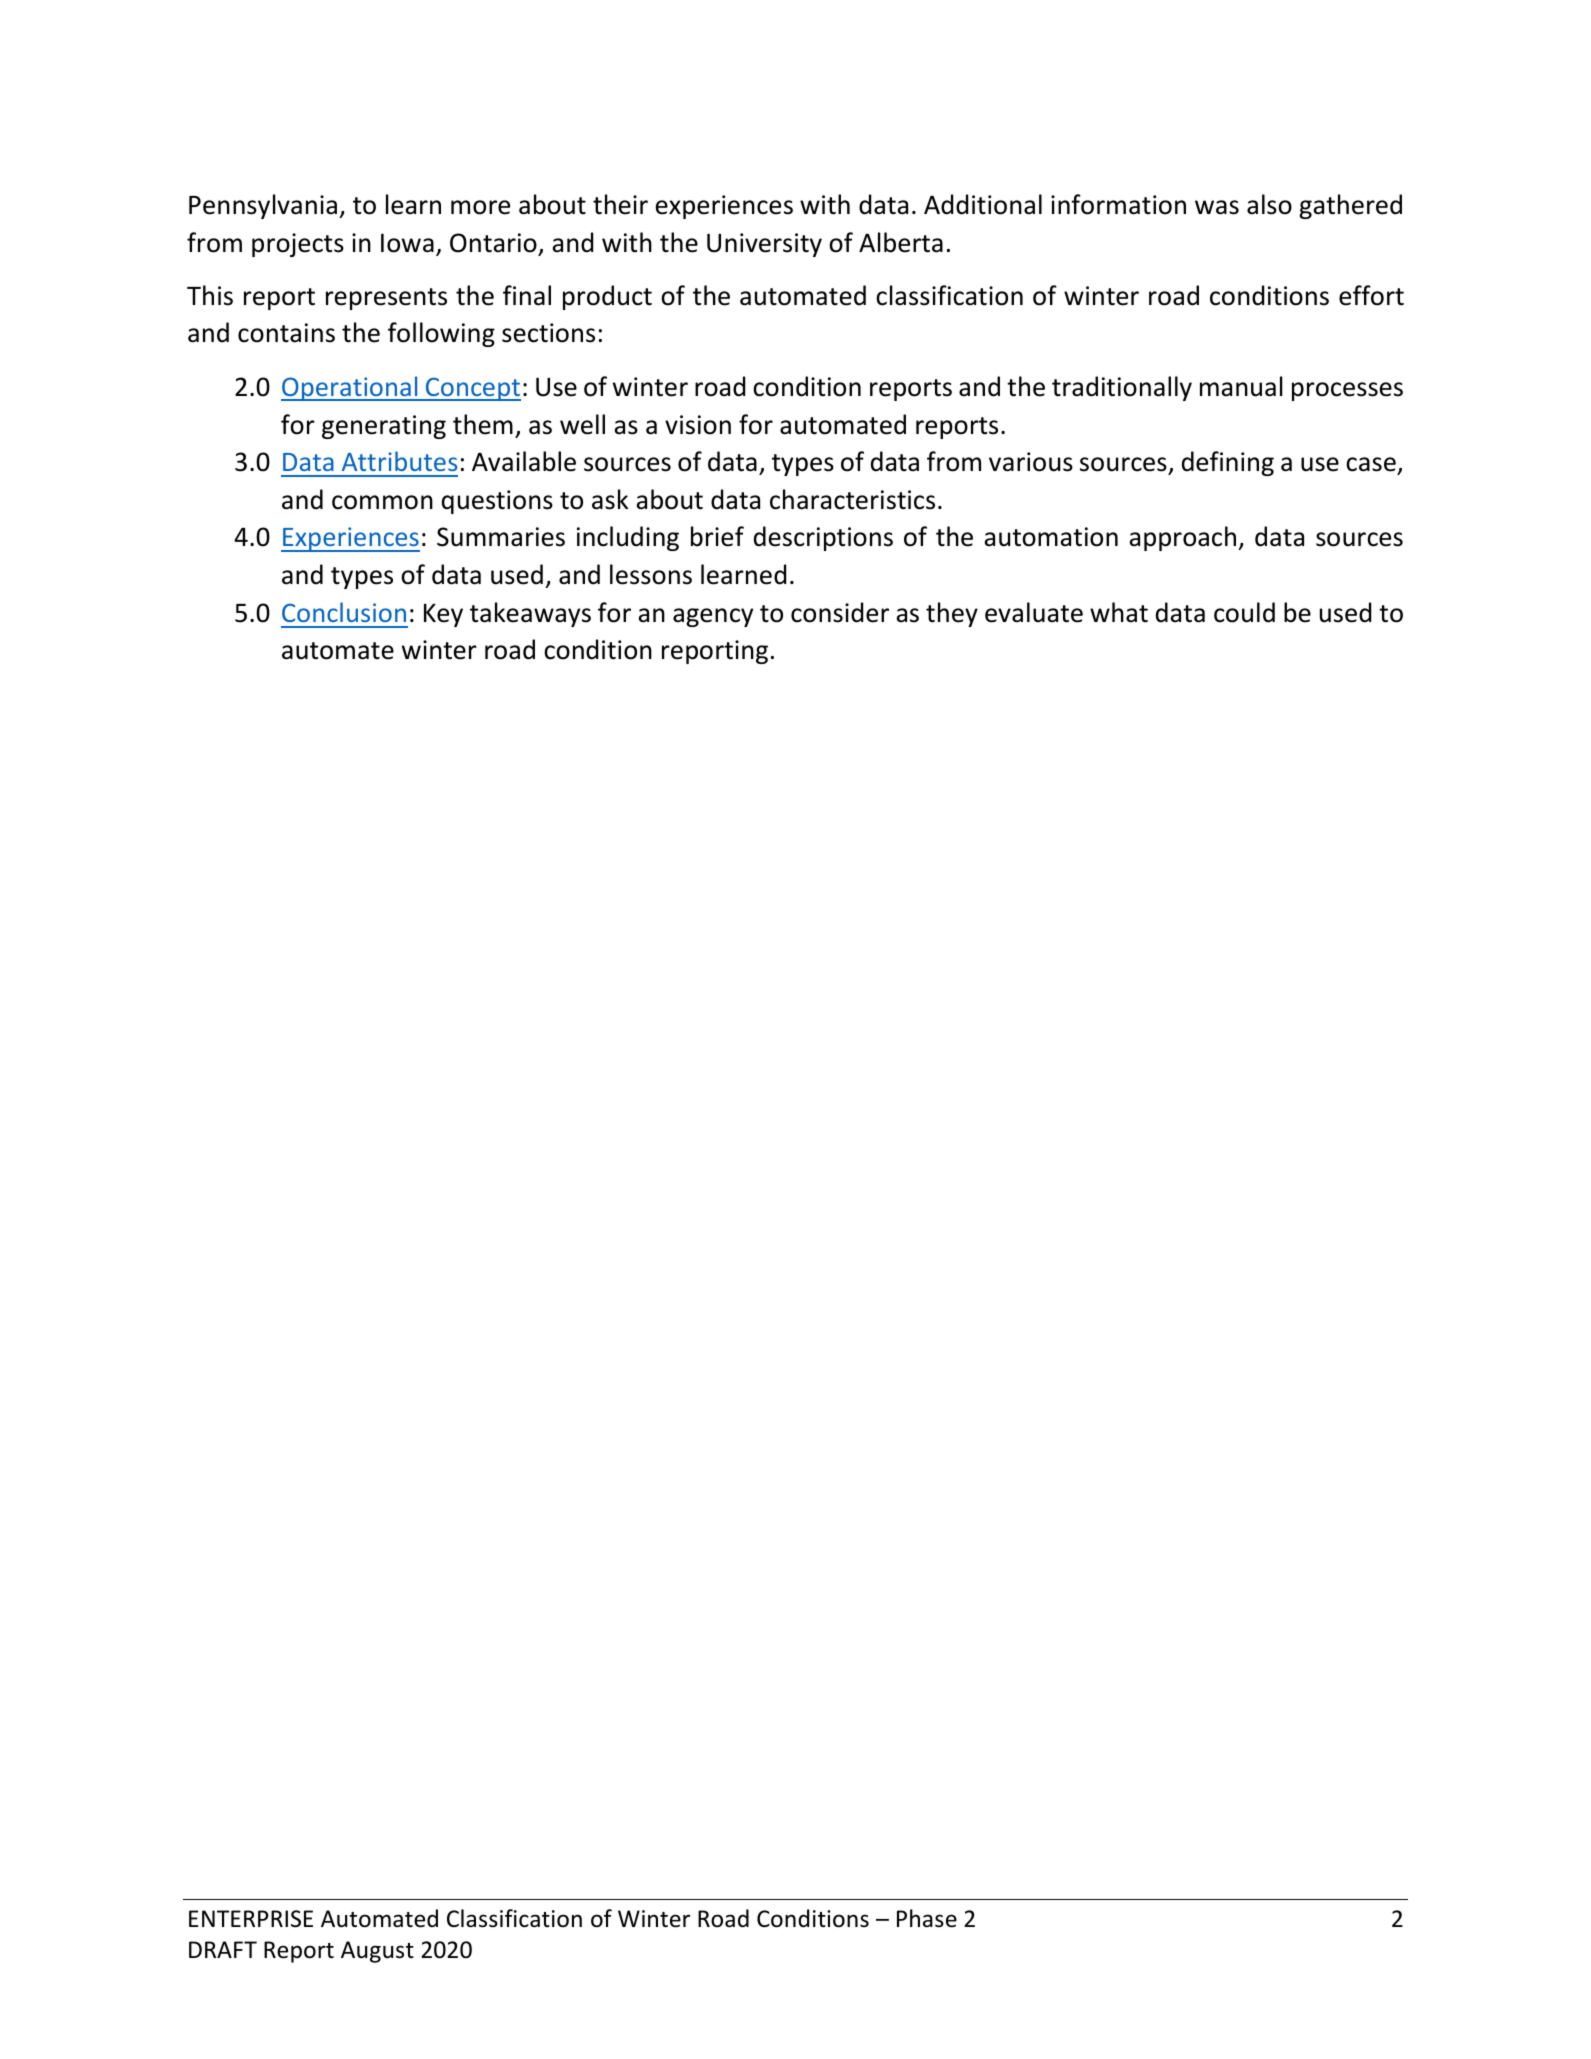  I want to click on could, so click(1244, 612).
